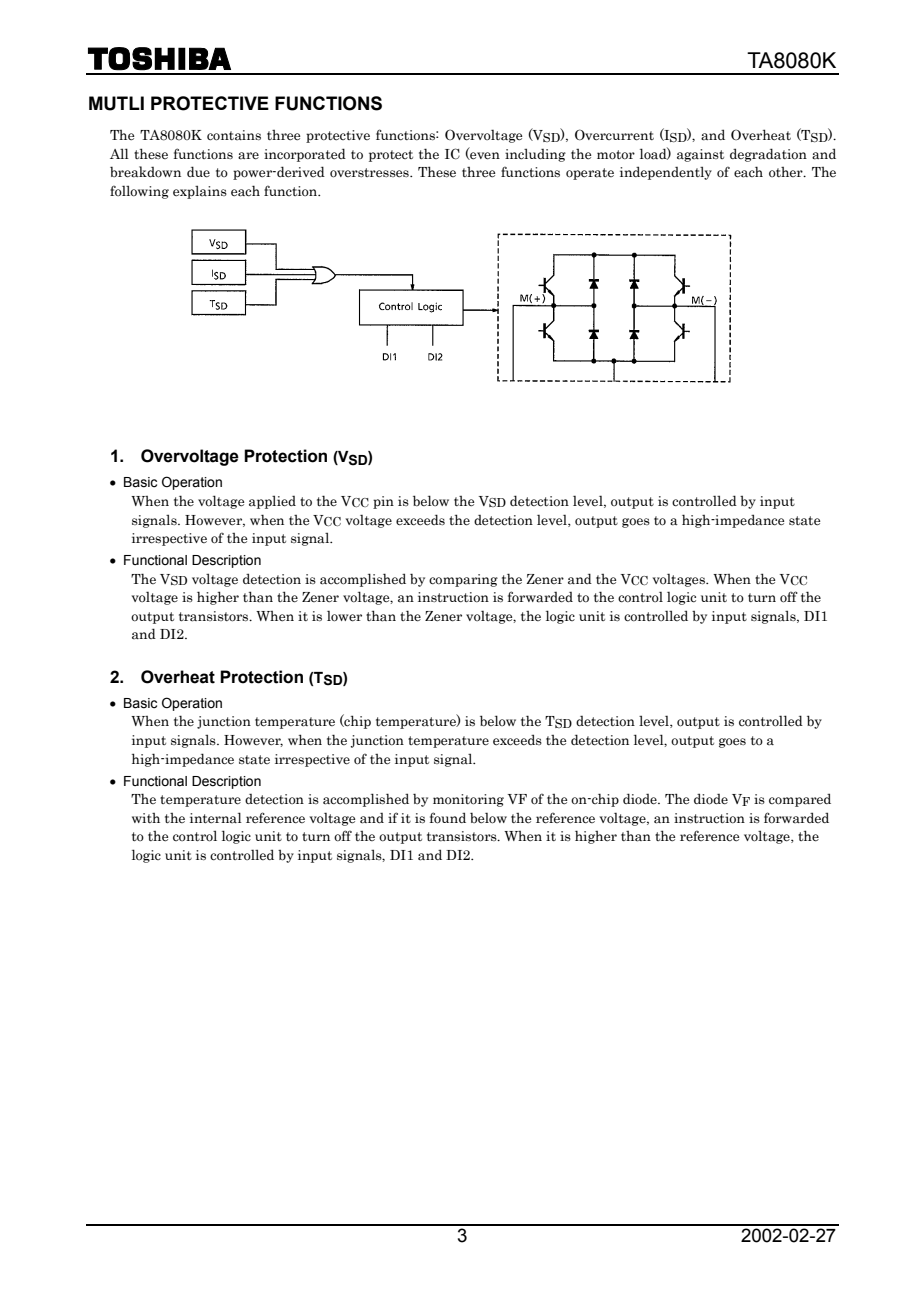  I want to click on pin, so click(383, 502).
